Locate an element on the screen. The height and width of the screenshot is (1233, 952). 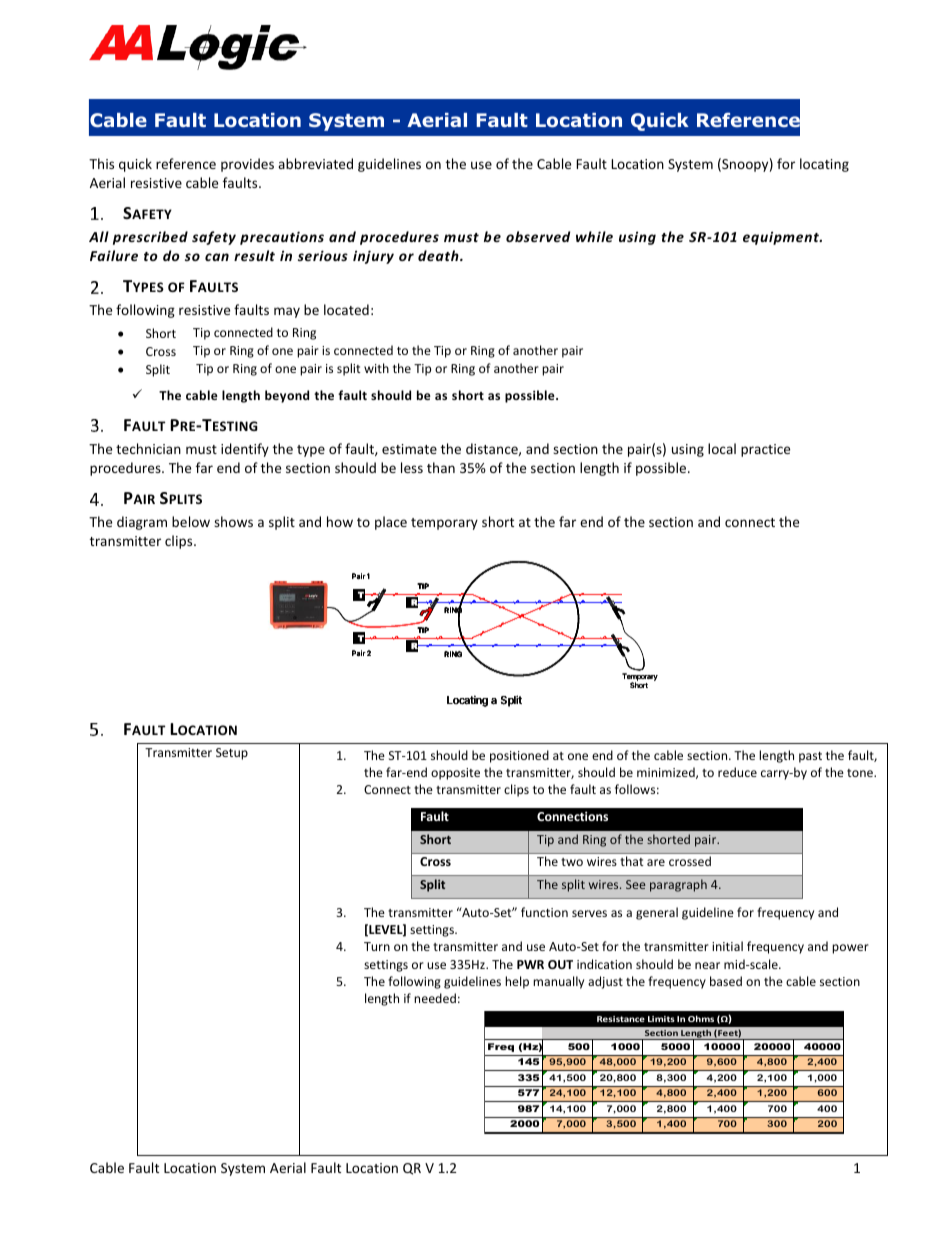
Turn is located at coordinates (377, 946).
